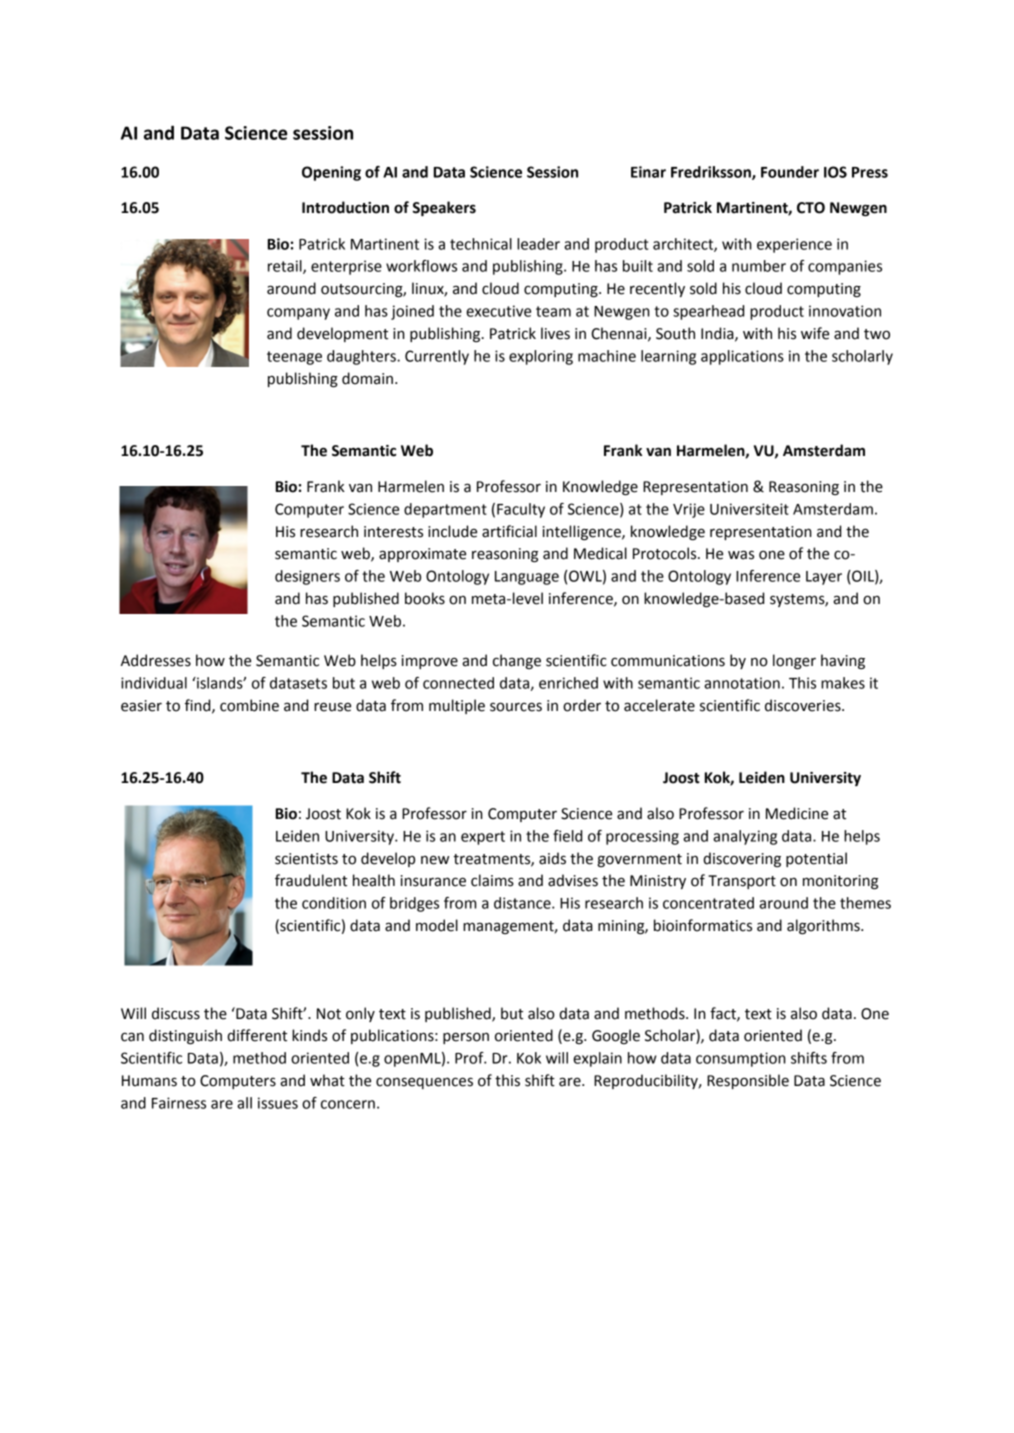  Describe the element at coordinates (444, 208) in the image. I see `Speakers` at that location.
